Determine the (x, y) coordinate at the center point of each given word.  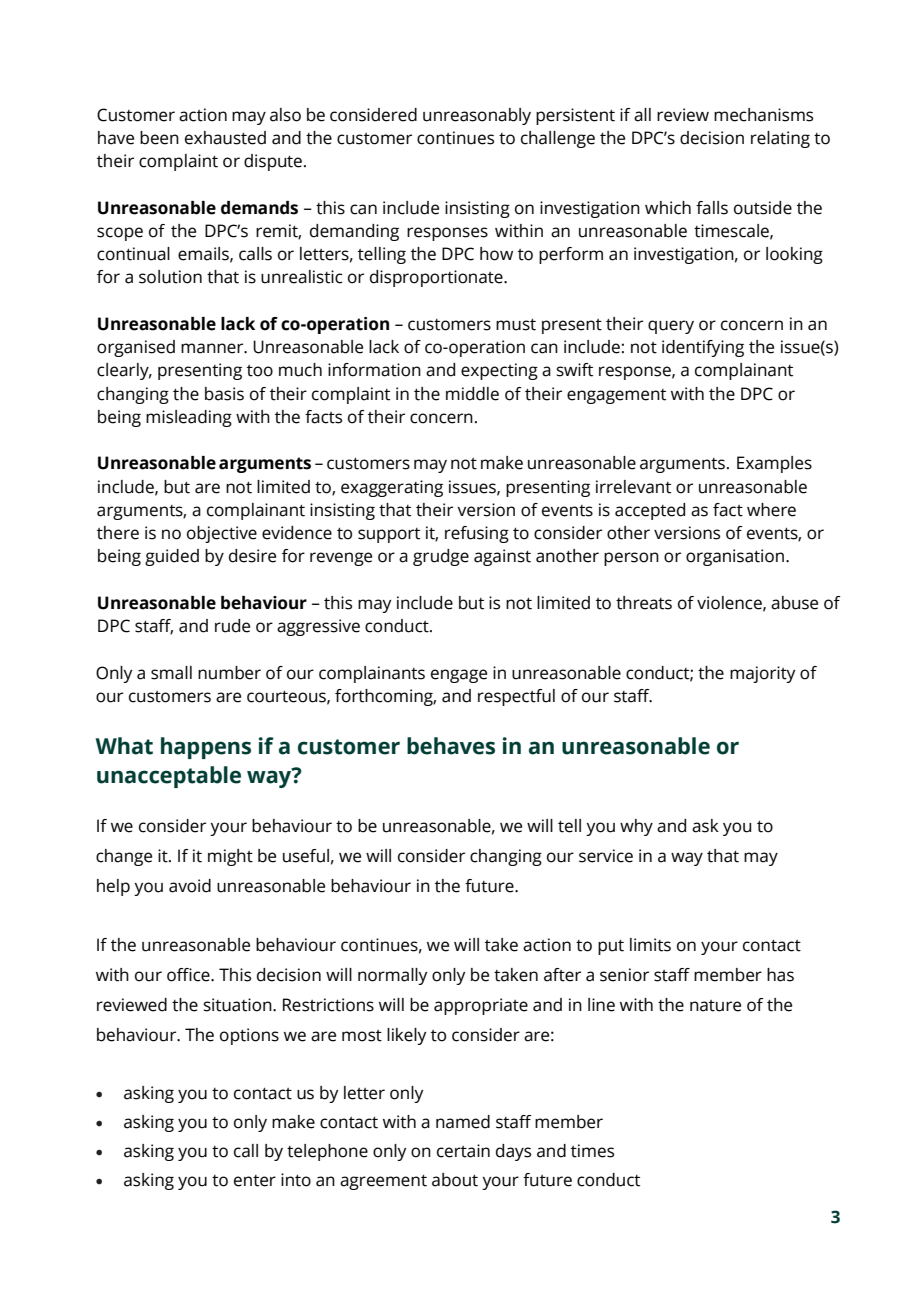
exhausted (225, 138)
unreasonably (477, 116)
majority (762, 674)
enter (255, 1181)
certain (463, 1151)
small (171, 673)
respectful (516, 697)
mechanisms (763, 115)
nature (715, 1006)
